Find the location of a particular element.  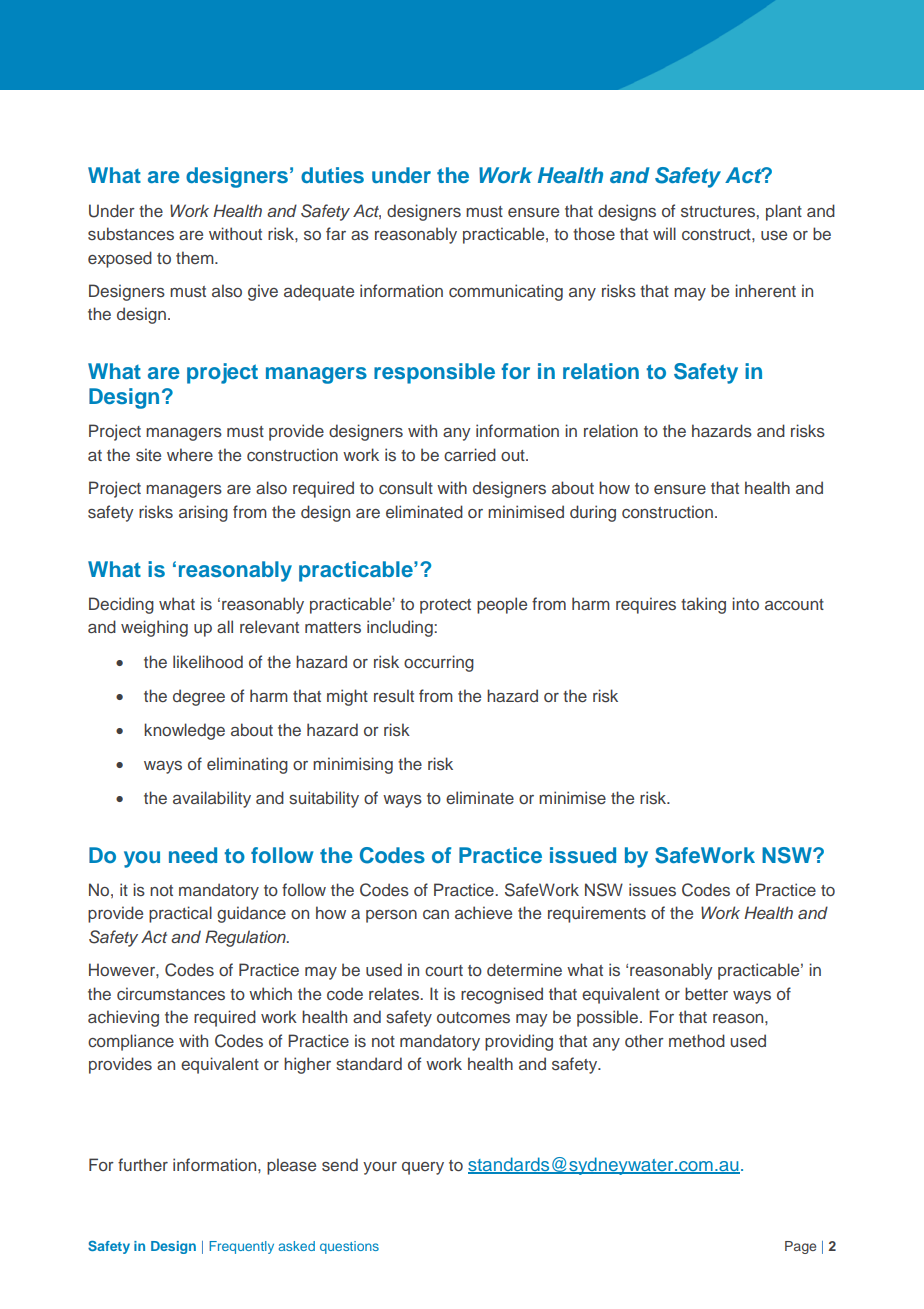

communicating is located at coordinates (506, 292).
